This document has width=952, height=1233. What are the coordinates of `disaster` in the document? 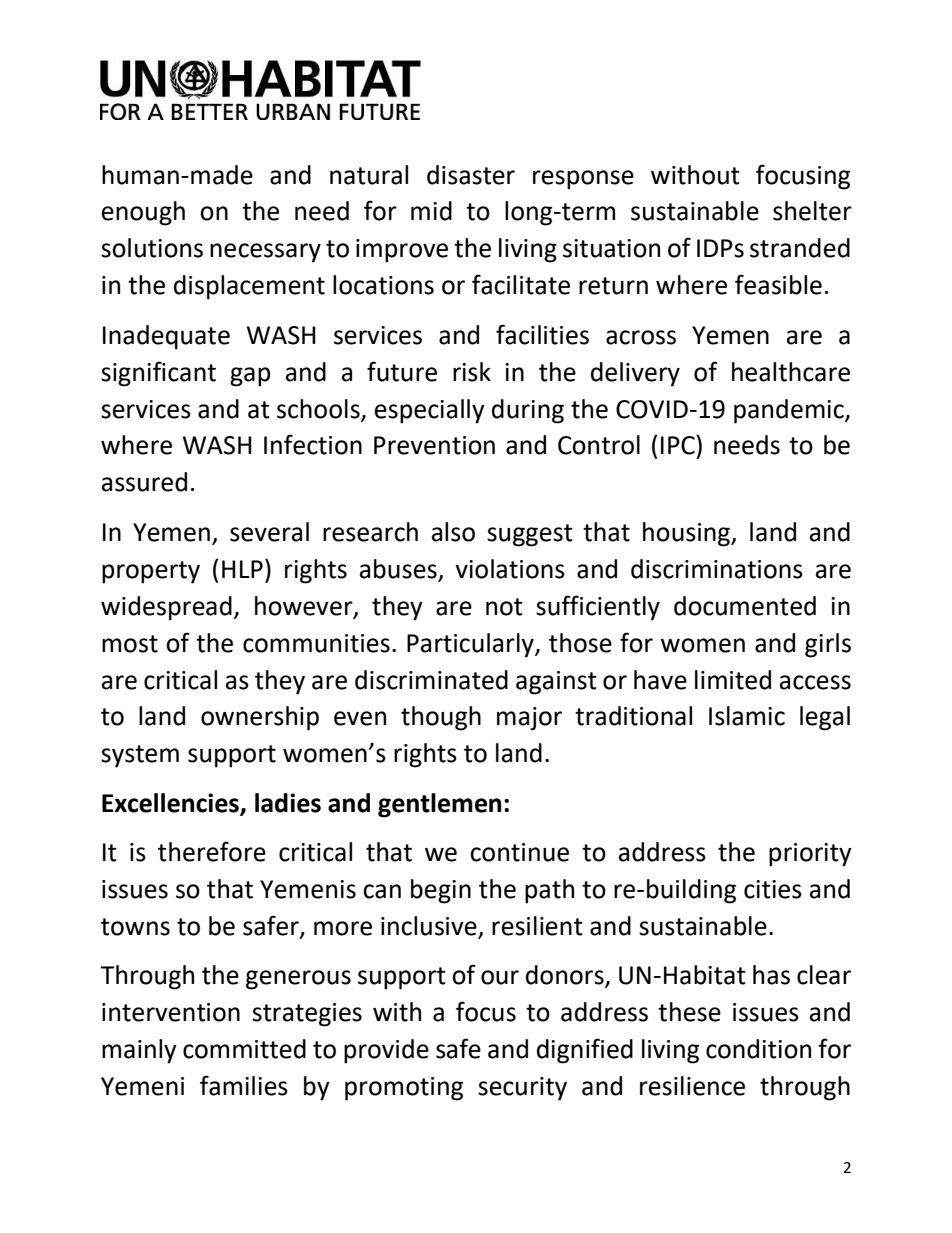 It's located at (471, 175).
